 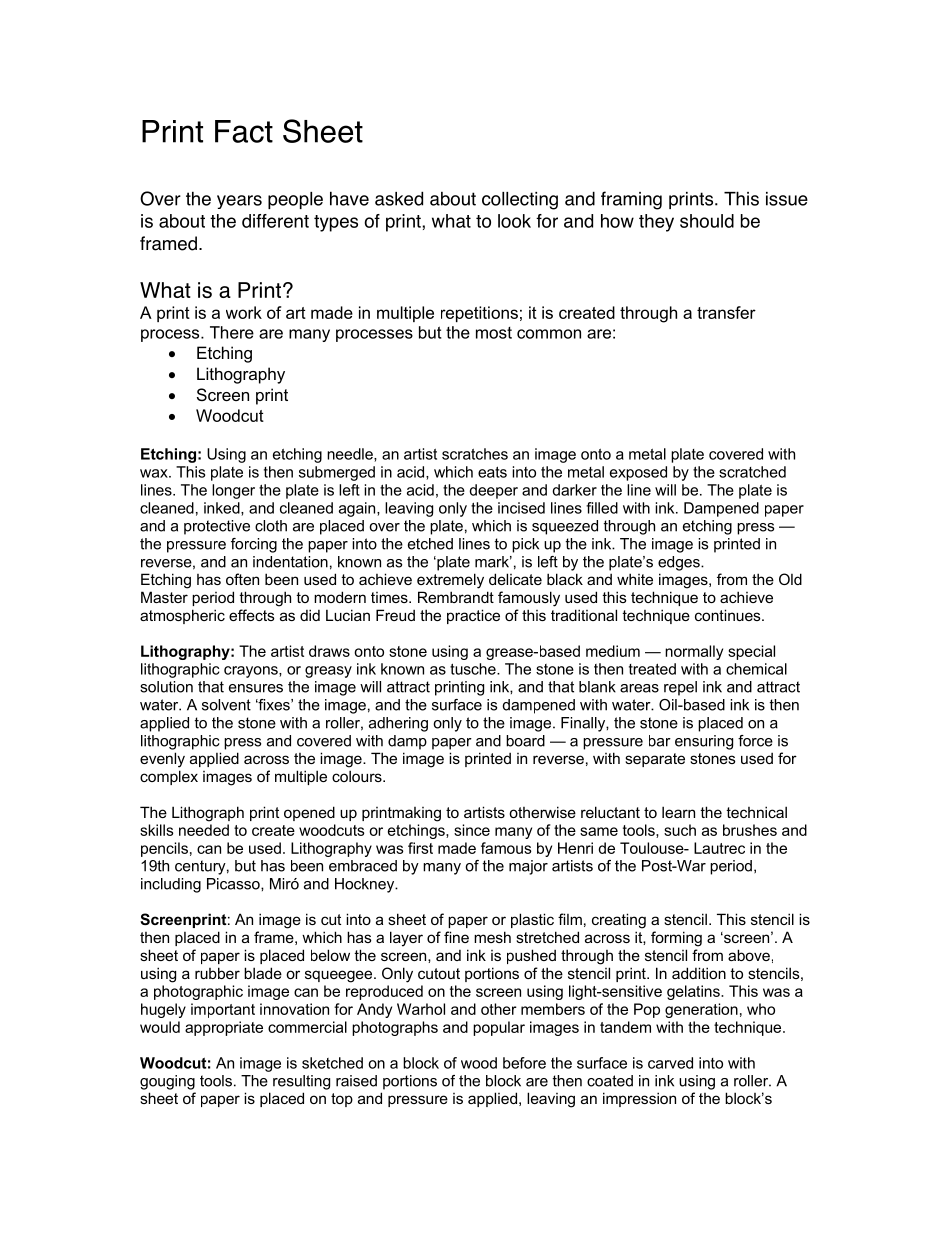 What do you see at coordinates (752, 472) in the screenshot?
I see `scratched` at bounding box center [752, 472].
